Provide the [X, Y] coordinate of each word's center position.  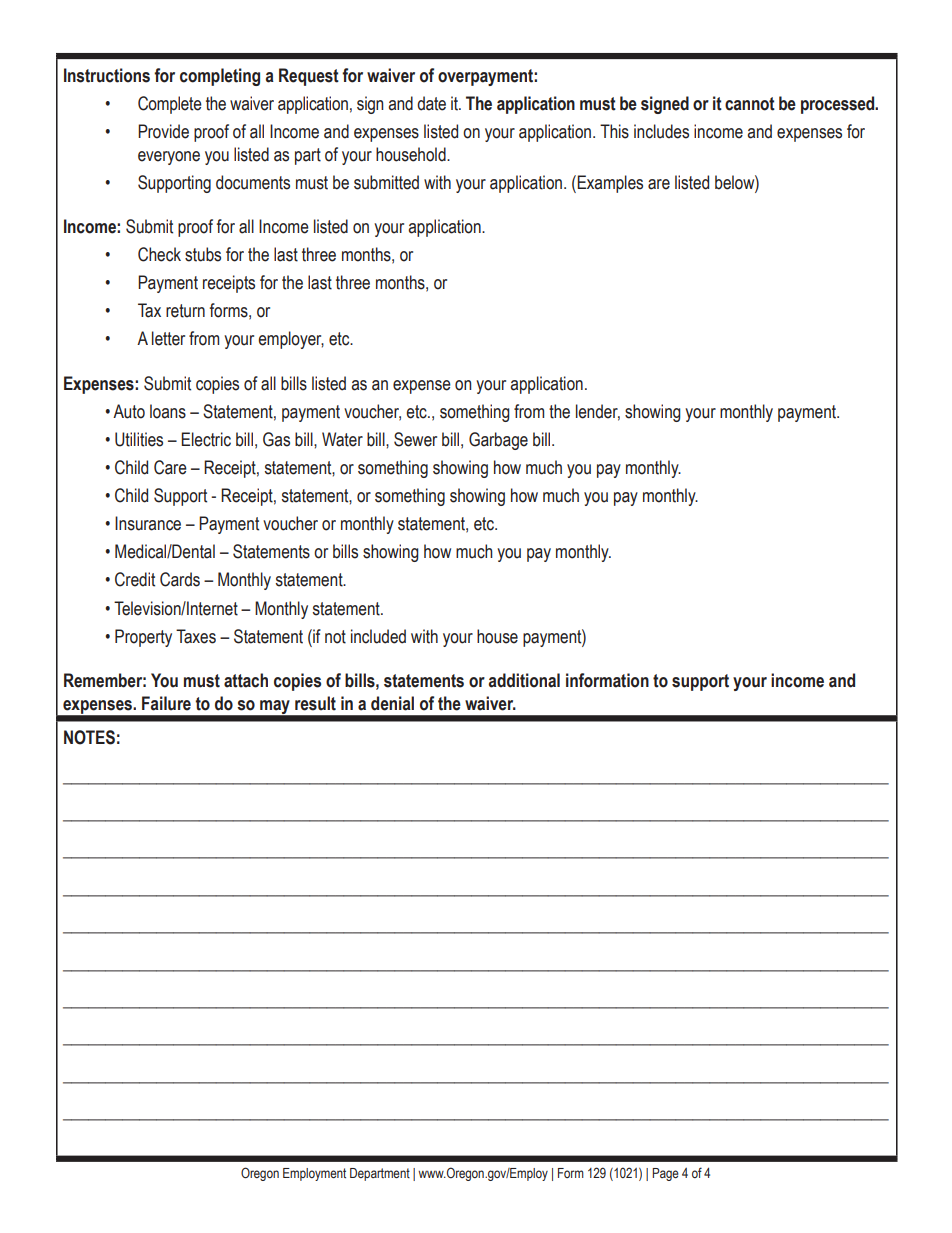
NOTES [89, 737]
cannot [750, 104]
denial [392, 703]
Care [170, 467]
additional [524, 680]
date [431, 103]
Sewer [415, 439]
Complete [170, 105]
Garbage [498, 441]
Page [665, 1174]
